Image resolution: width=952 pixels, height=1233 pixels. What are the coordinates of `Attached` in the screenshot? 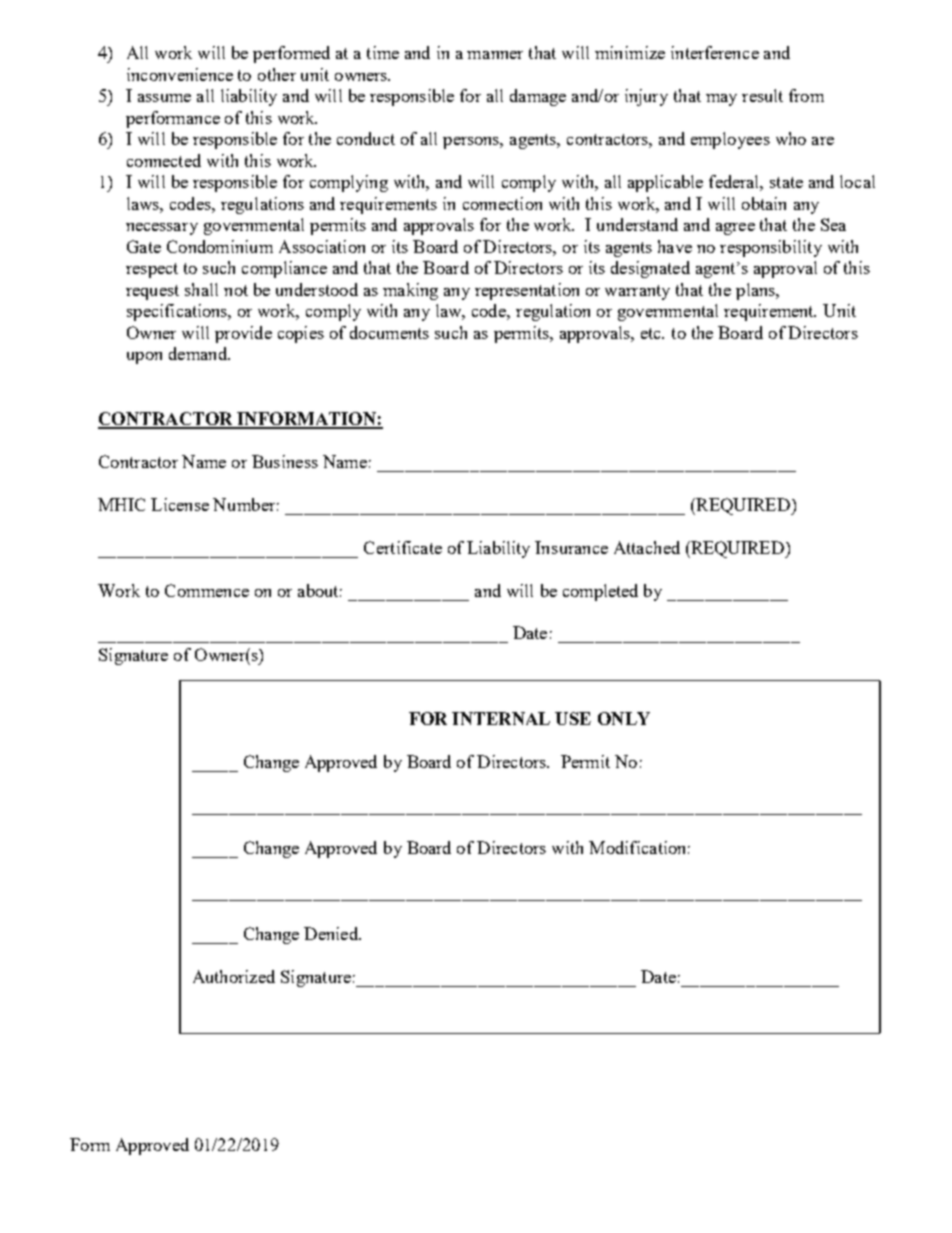 It's located at (647, 547).
